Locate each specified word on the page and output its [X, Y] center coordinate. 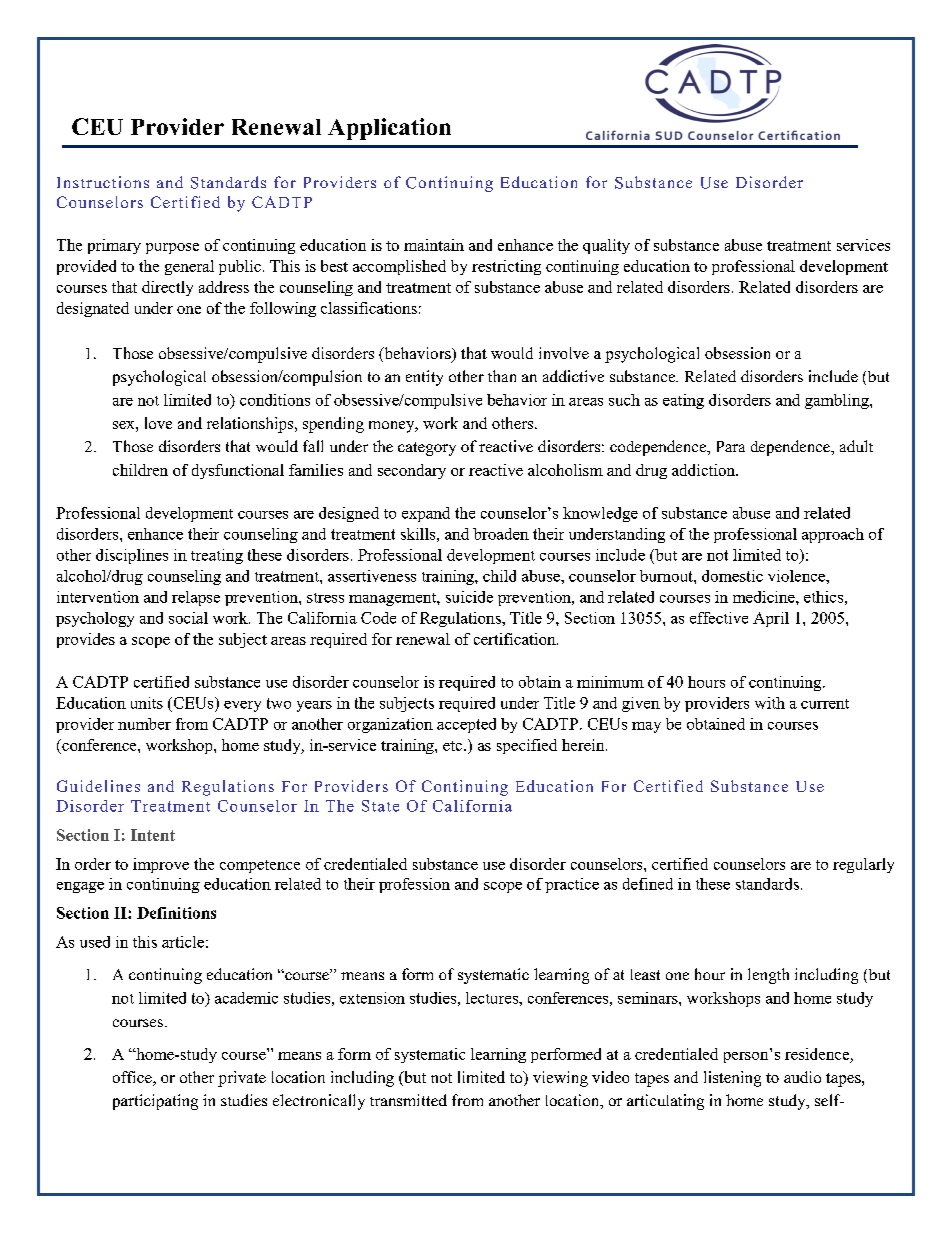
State [380, 806]
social [188, 618]
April [771, 619]
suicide [469, 597]
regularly [863, 865]
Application [389, 129]
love [158, 423]
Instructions [103, 182]
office [133, 1078]
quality [606, 246]
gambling [838, 401]
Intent [153, 835]
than [502, 376]
